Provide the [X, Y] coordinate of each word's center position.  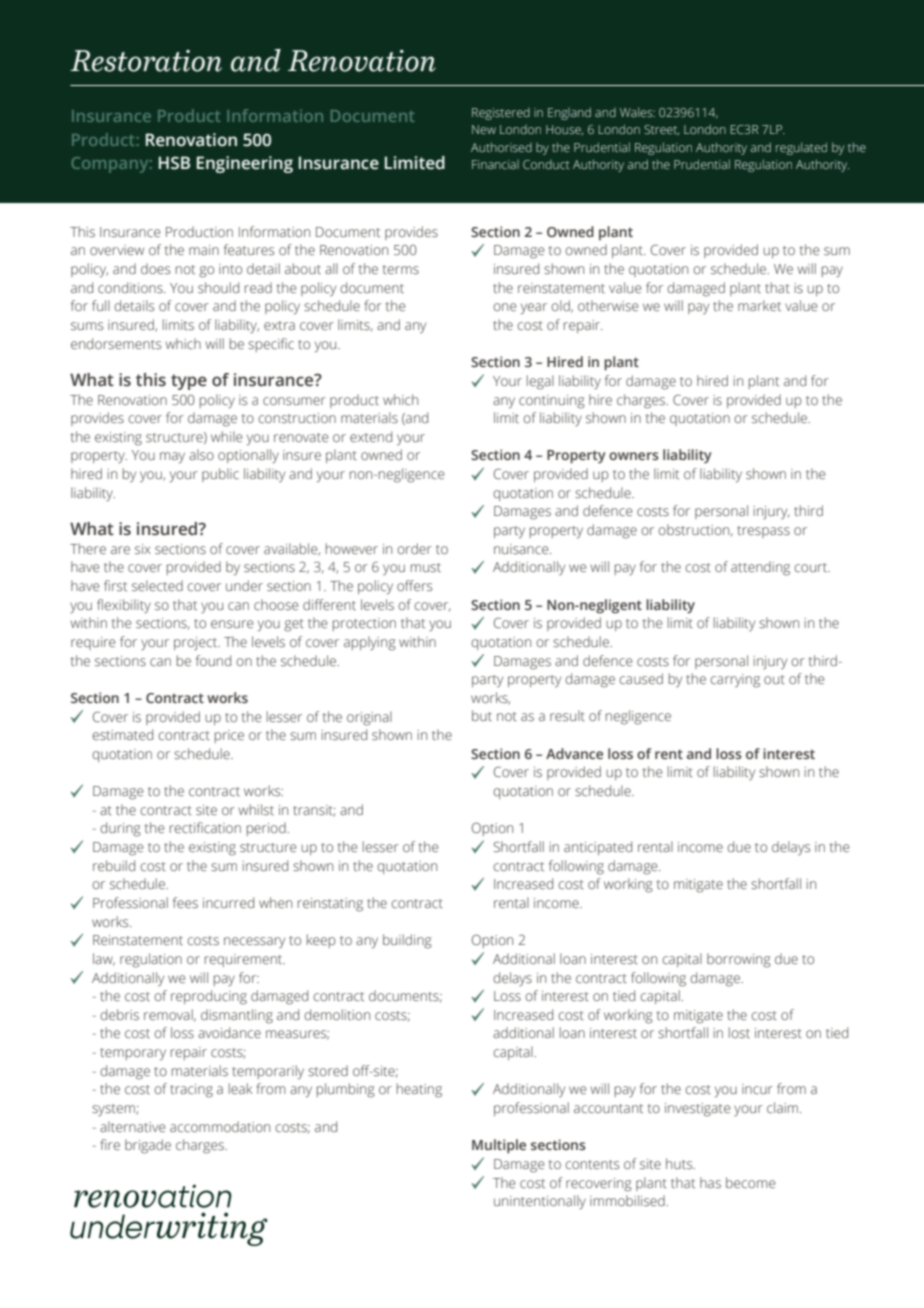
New [484, 129]
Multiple [499, 1146]
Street [661, 130]
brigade [148, 1146]
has [710, 1182]
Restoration [146, 61]
